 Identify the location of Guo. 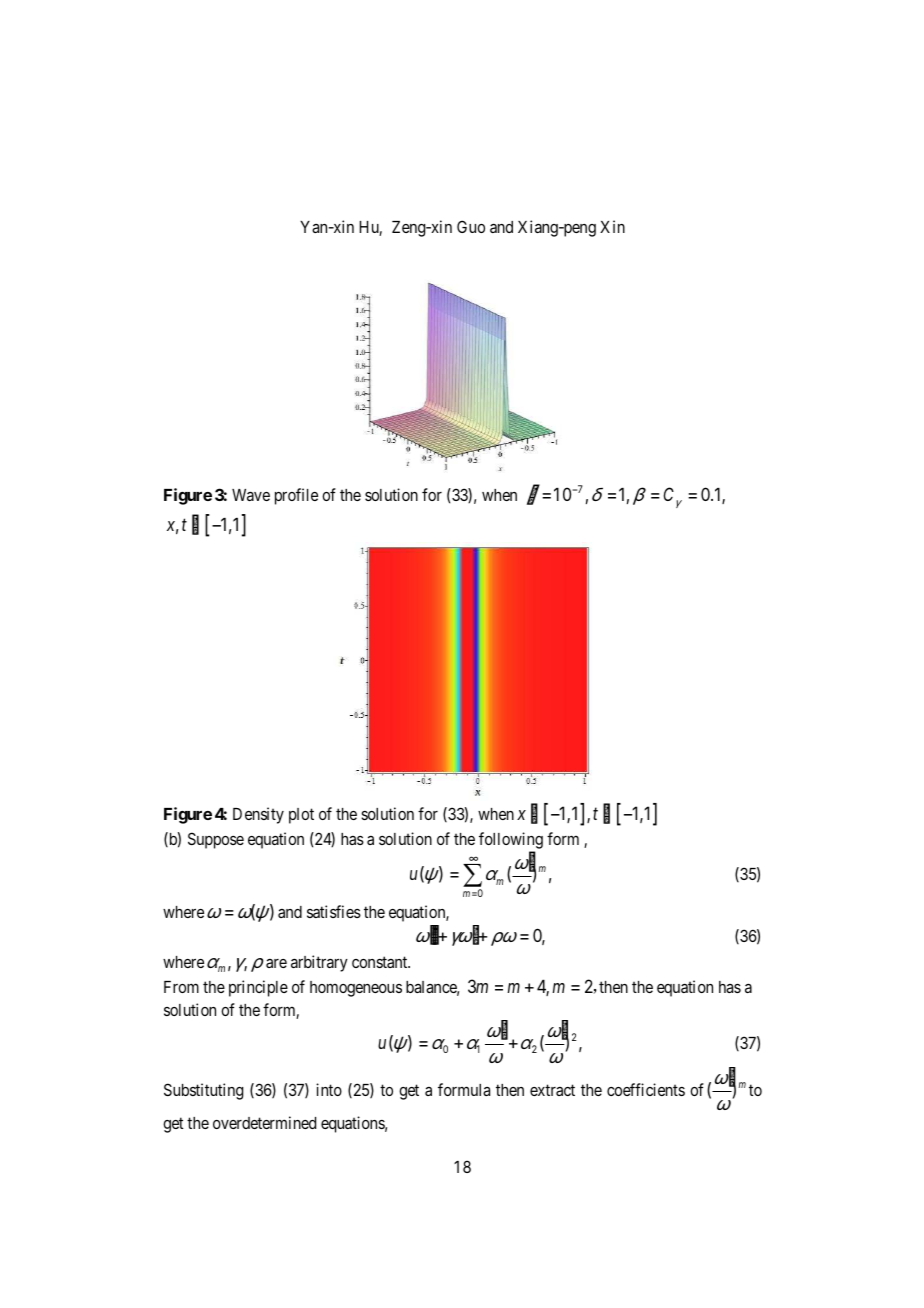
(471, 226).
